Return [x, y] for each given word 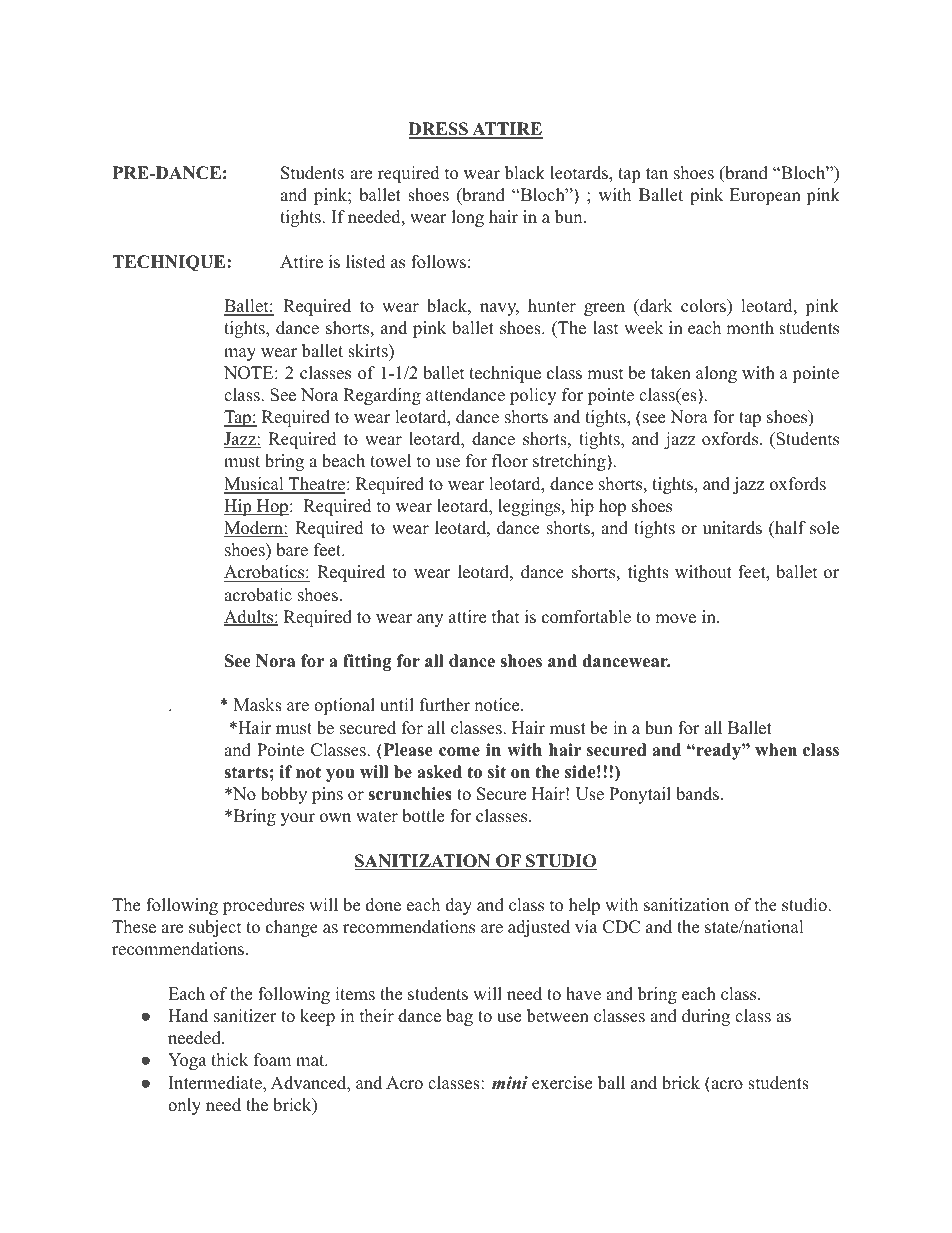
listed [366, 262]
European [765, 196]
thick [229, 1060]
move [675, 619]
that [506, 616]
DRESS [439, 130]
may [240, 354]
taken [671, 373]
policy [533, 396]
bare [292, 550]
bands [697, 794]
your [298, 819]
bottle [423, 816]
